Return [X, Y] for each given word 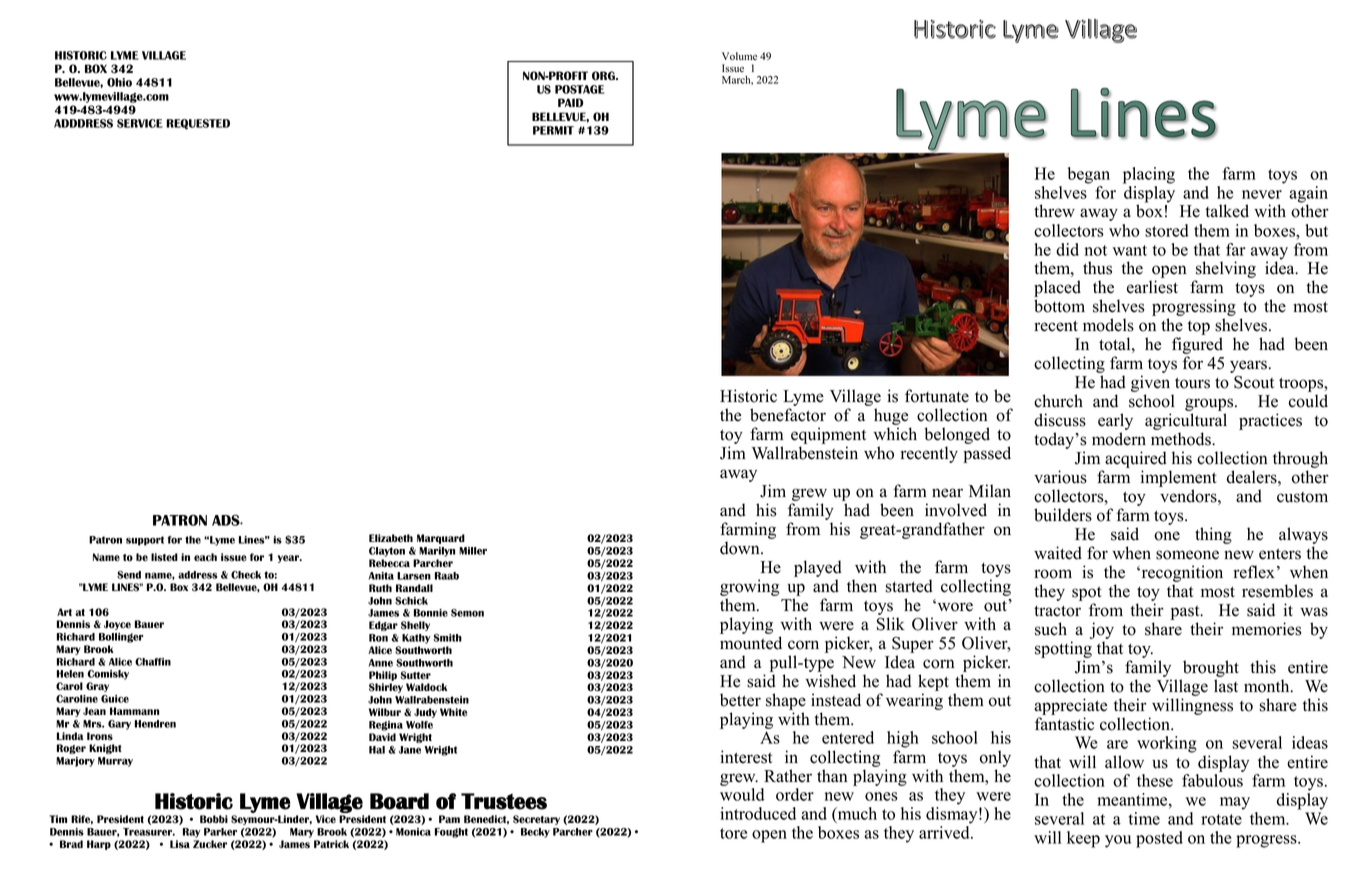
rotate [1221, 819]
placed [1057, 290]
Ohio [119, 82]
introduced [758, 813]
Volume [739, 56]
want [1130, 250]
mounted [751, 643]
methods [1182, 439]
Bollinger [121, 638]
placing [1149, 175]
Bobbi [214, 819]
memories [1266, 629]
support [145, 541]
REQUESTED [198, 124]
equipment [828, 437]
